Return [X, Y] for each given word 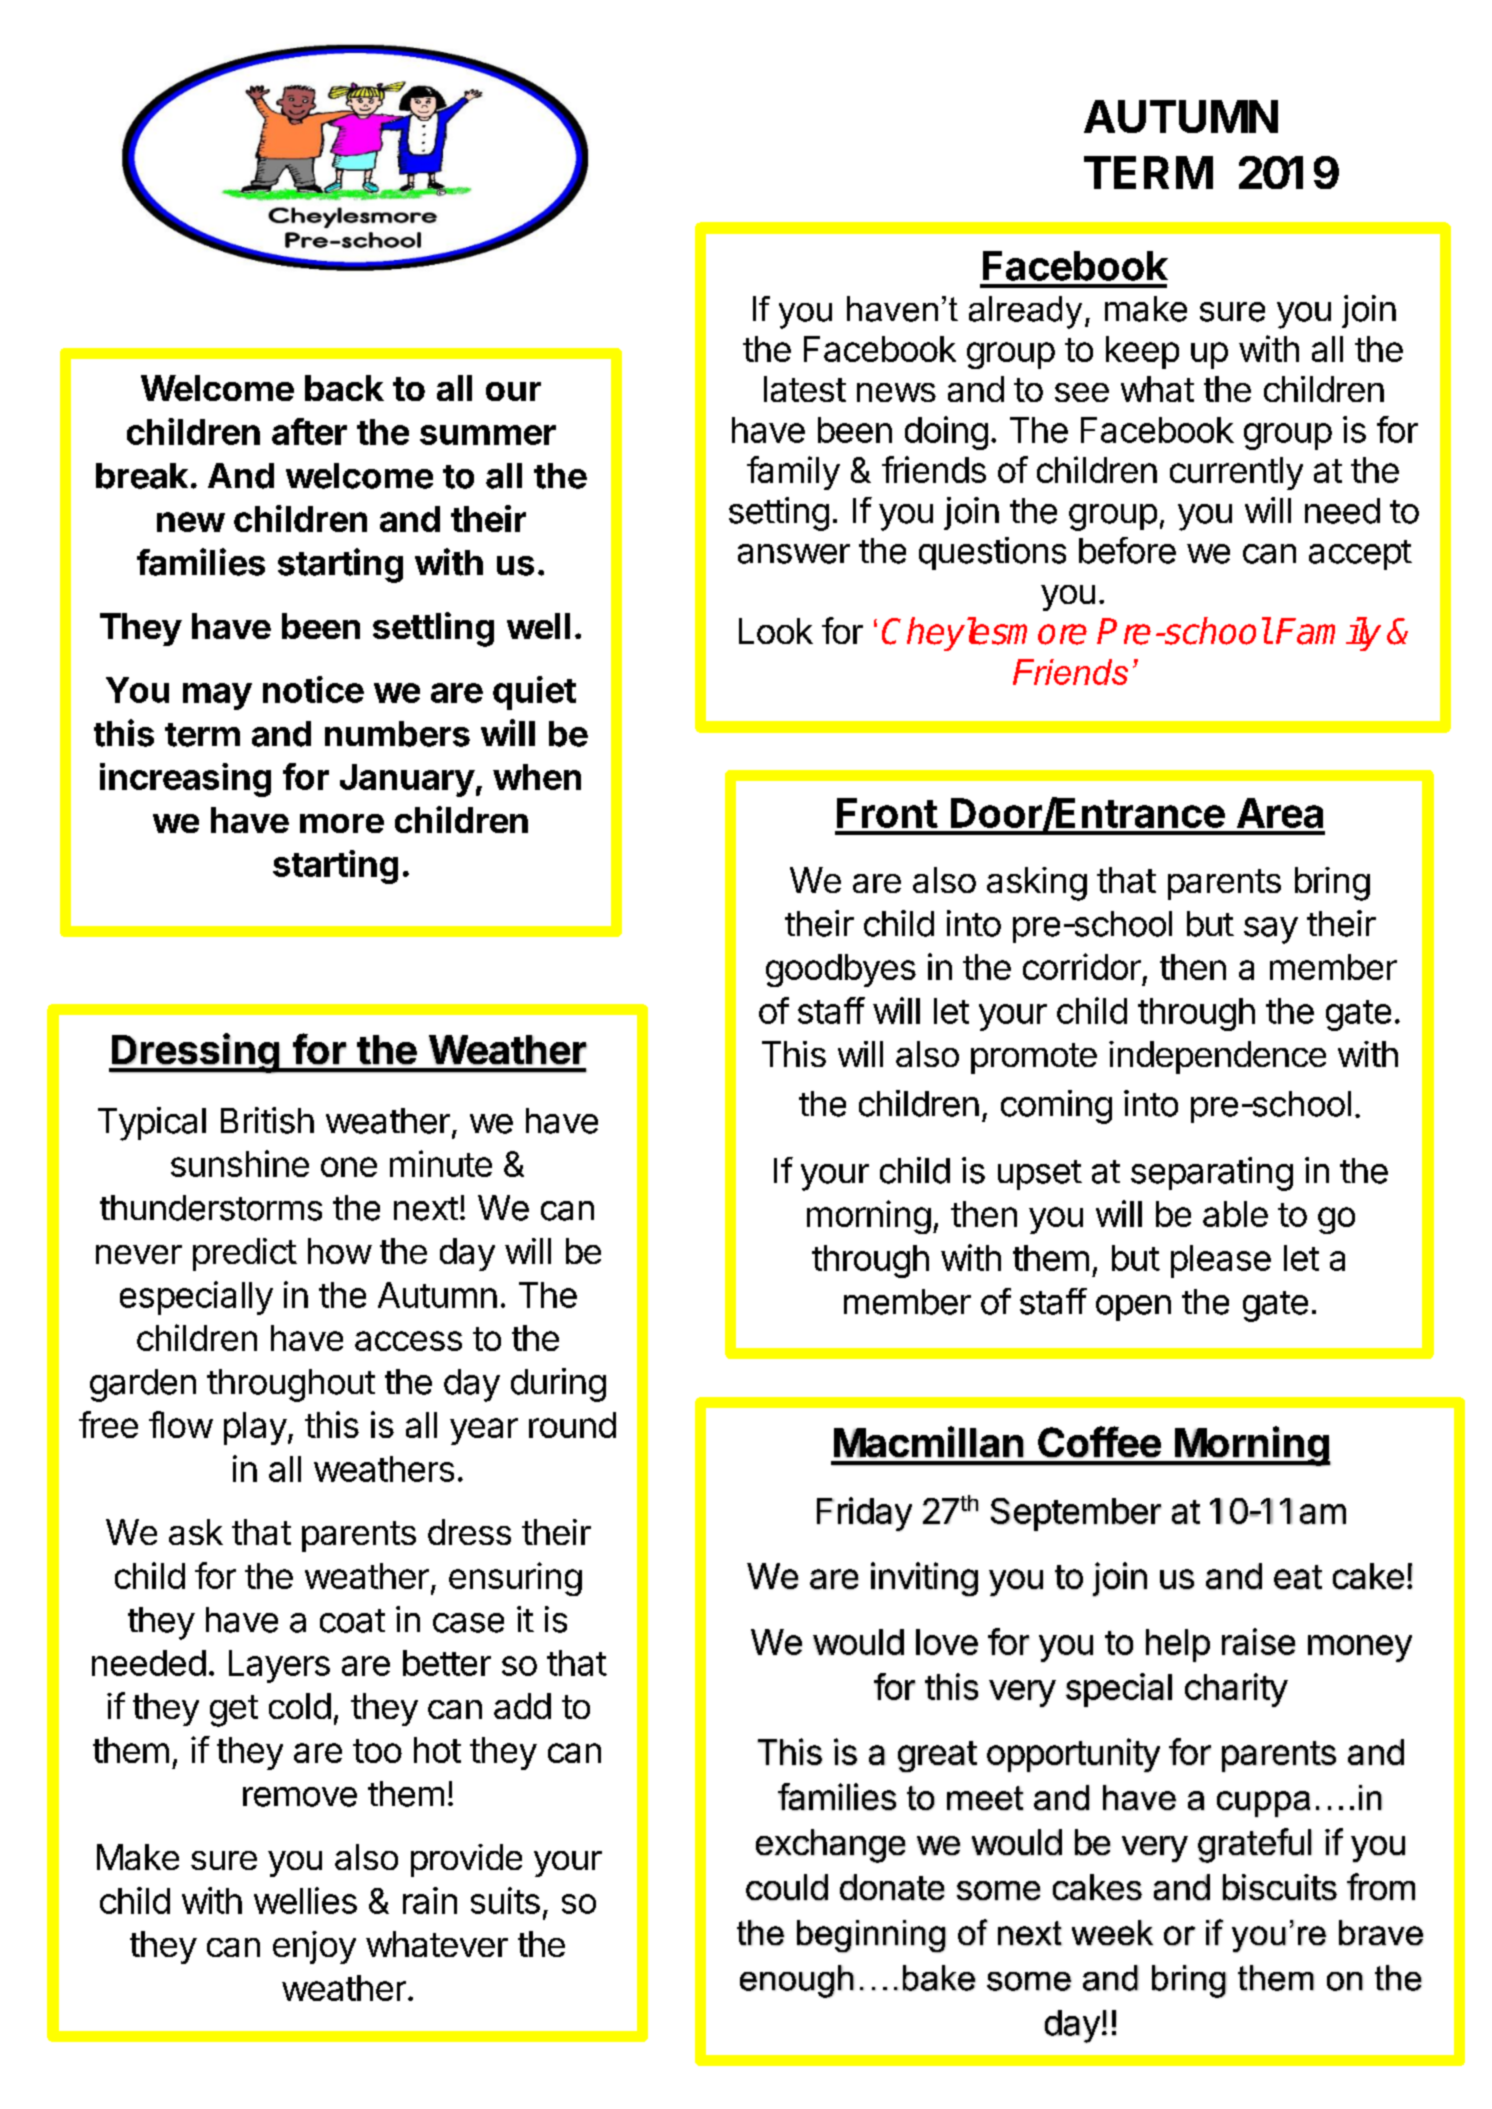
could [787, 1887]
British [267, 1120]
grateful [1255, 1845]
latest [805, 389]
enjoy [314, 1947]
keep [1142, 352]
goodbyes [841, 970]
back [344, 388]
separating [1212, 1174]
